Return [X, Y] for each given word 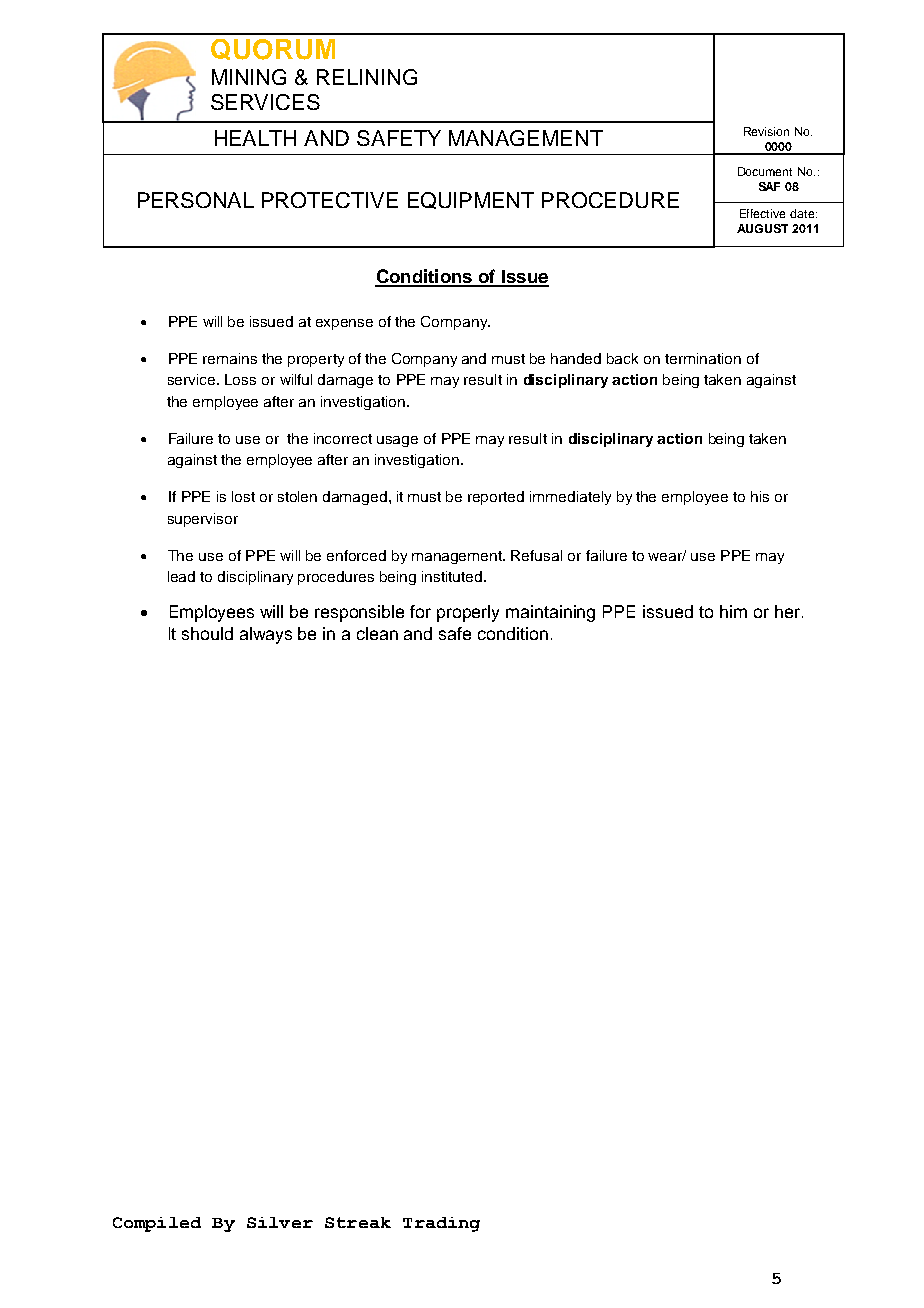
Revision [766, 131]
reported [496, 498]
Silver [280, 1222]
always [266, 635]
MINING [249, 77]
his [760, 496]
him [733, 611]
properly [468, 613]
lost [243, 496]
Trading [441, 1224]
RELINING [367, 77]
